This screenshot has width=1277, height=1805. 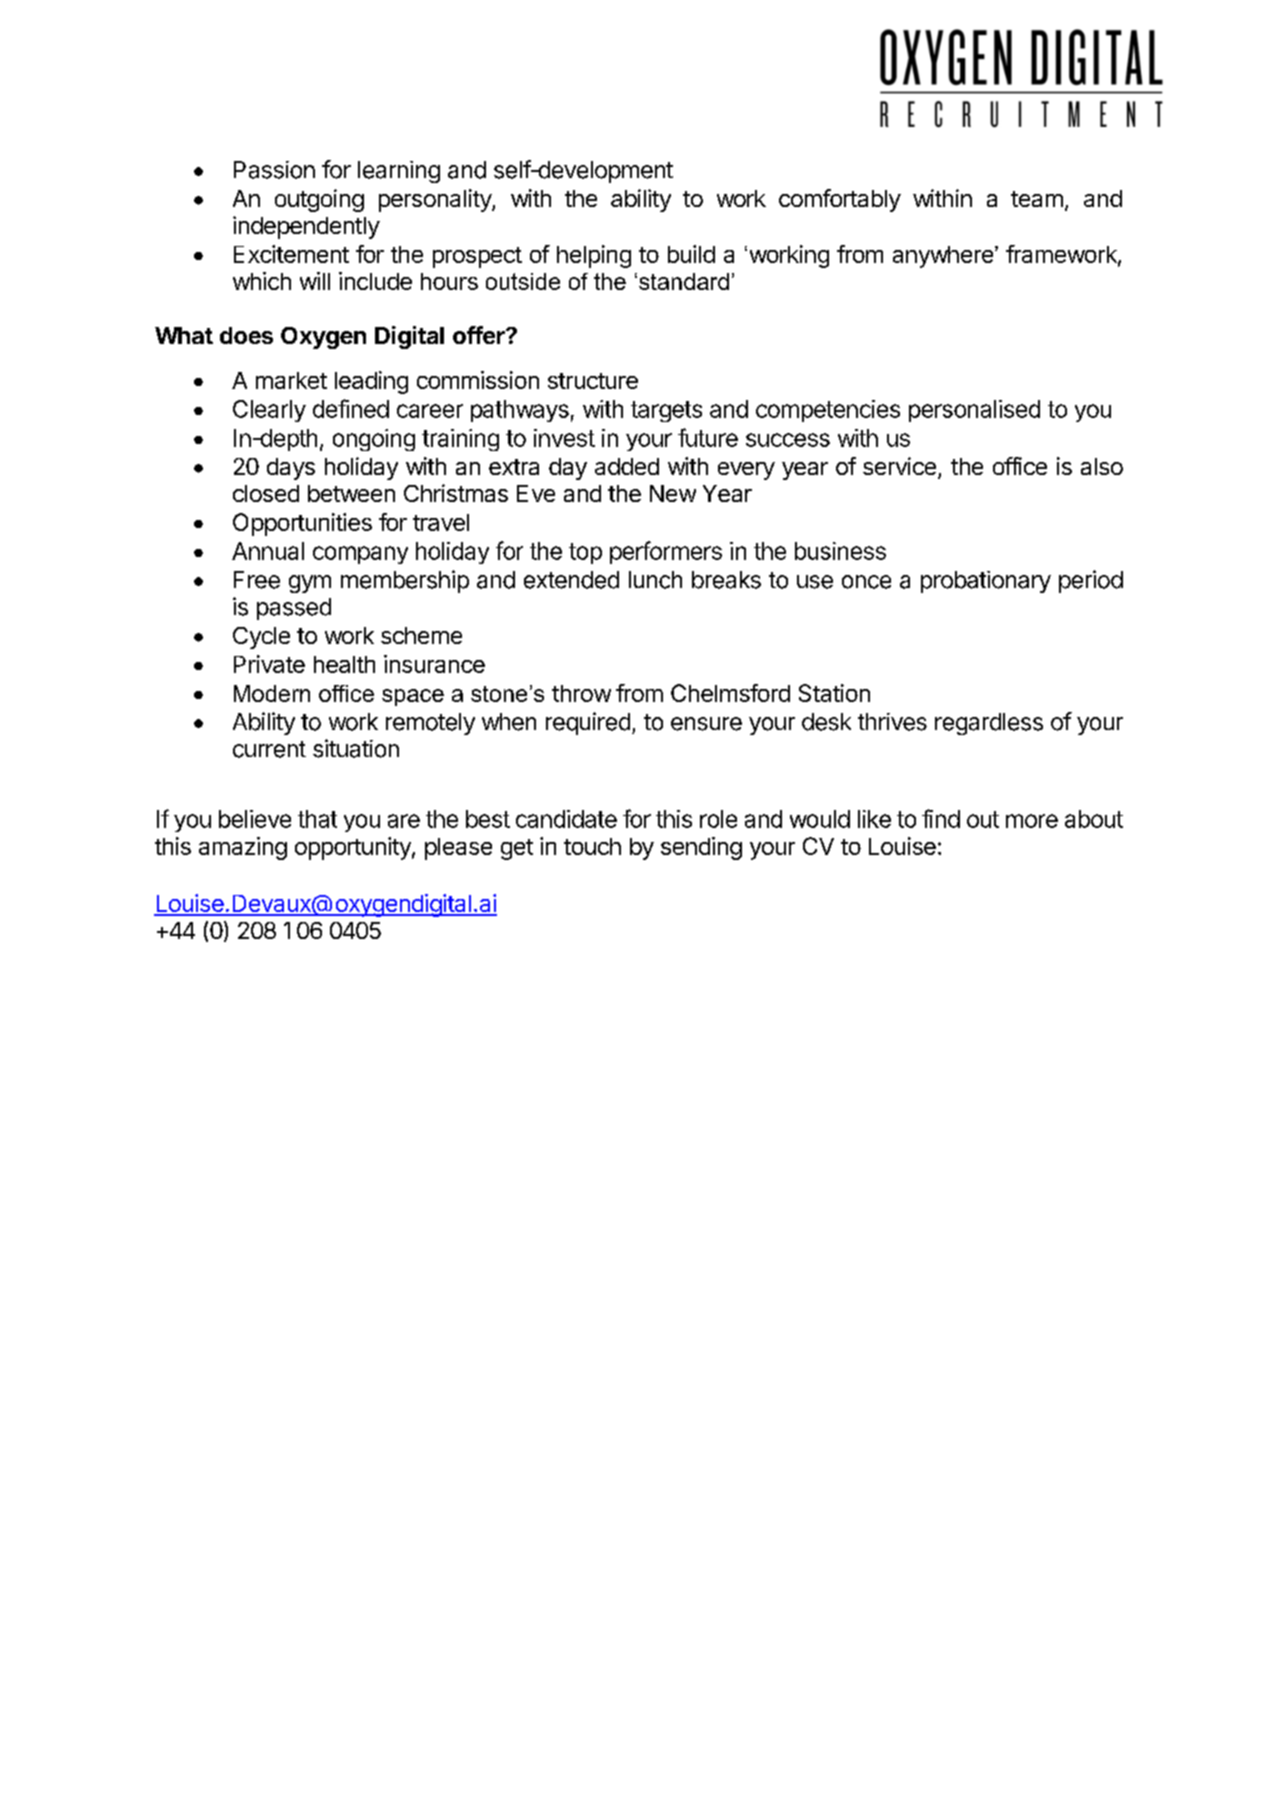 What do you see at coordinates (246, 335) in the screenshot?
I see `does` at bounding box center [246, 335].
